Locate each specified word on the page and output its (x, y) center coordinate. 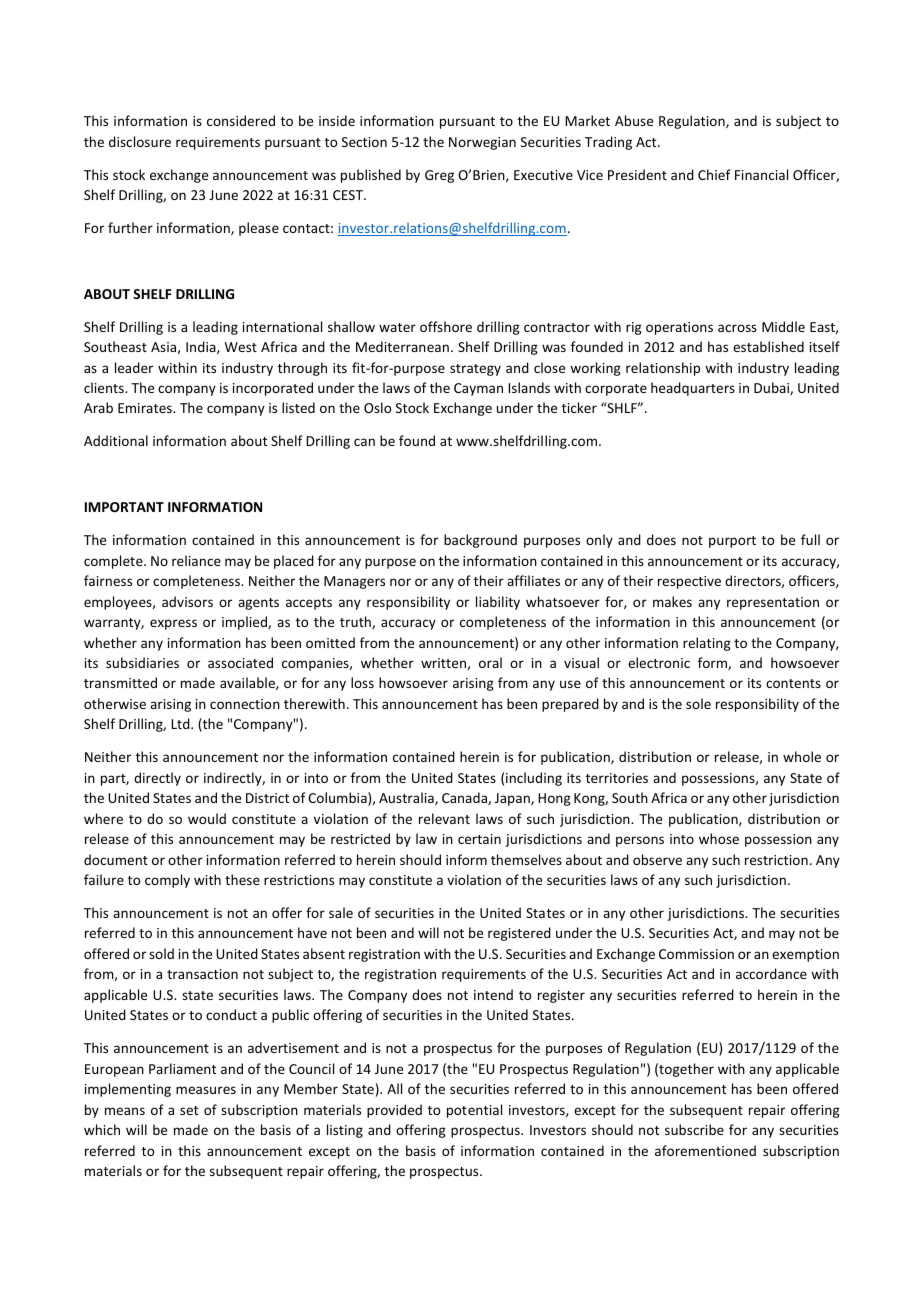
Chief (714, 174)
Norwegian (482, 143)
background (480, 541)
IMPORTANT (124, 507)
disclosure (140, 141)
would (207, 818)
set (189, 1110)
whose (719, 838)
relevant (444, 818)
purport (732, 542)
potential (474, 1111)
